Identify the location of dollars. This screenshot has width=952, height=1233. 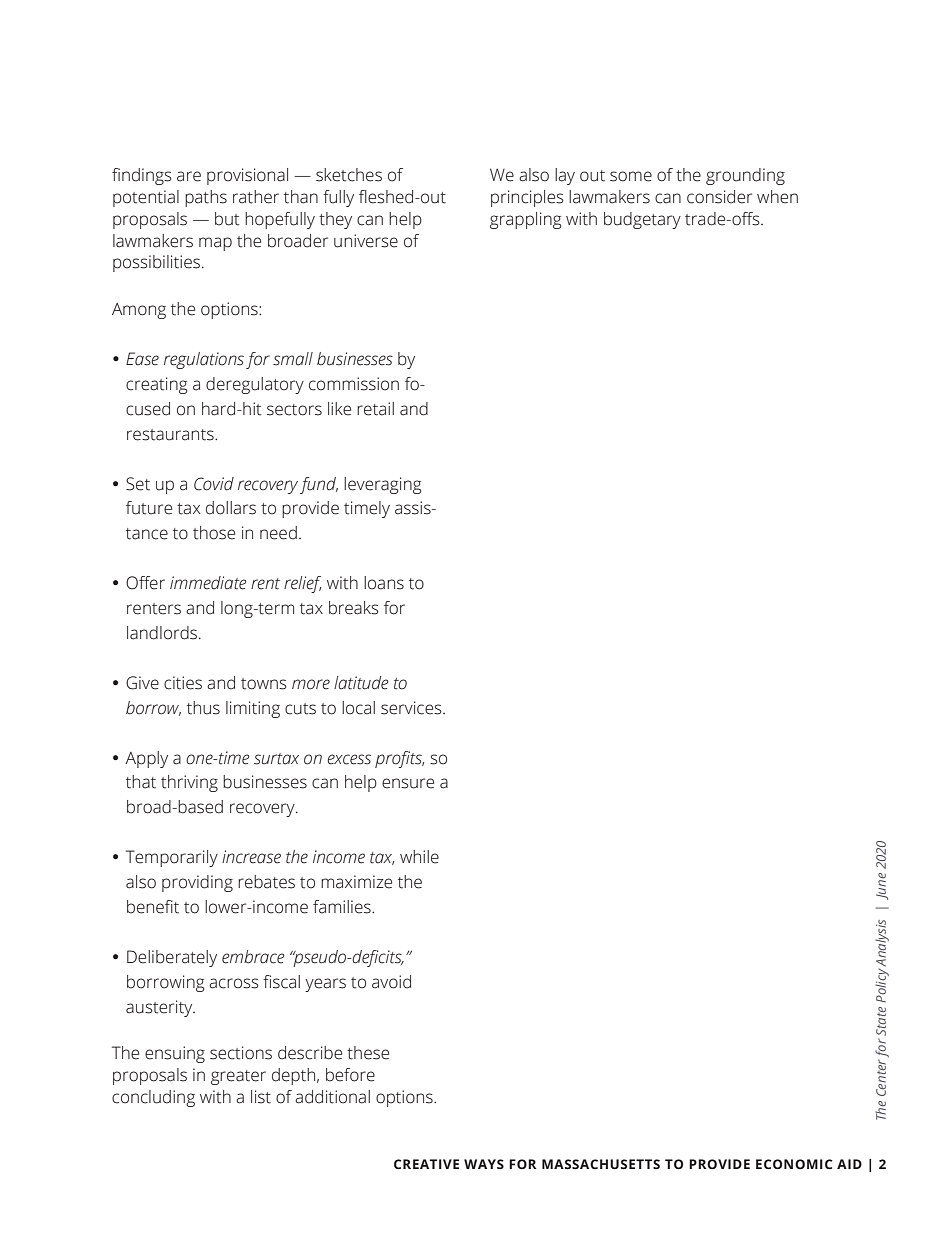
(231, 508).
